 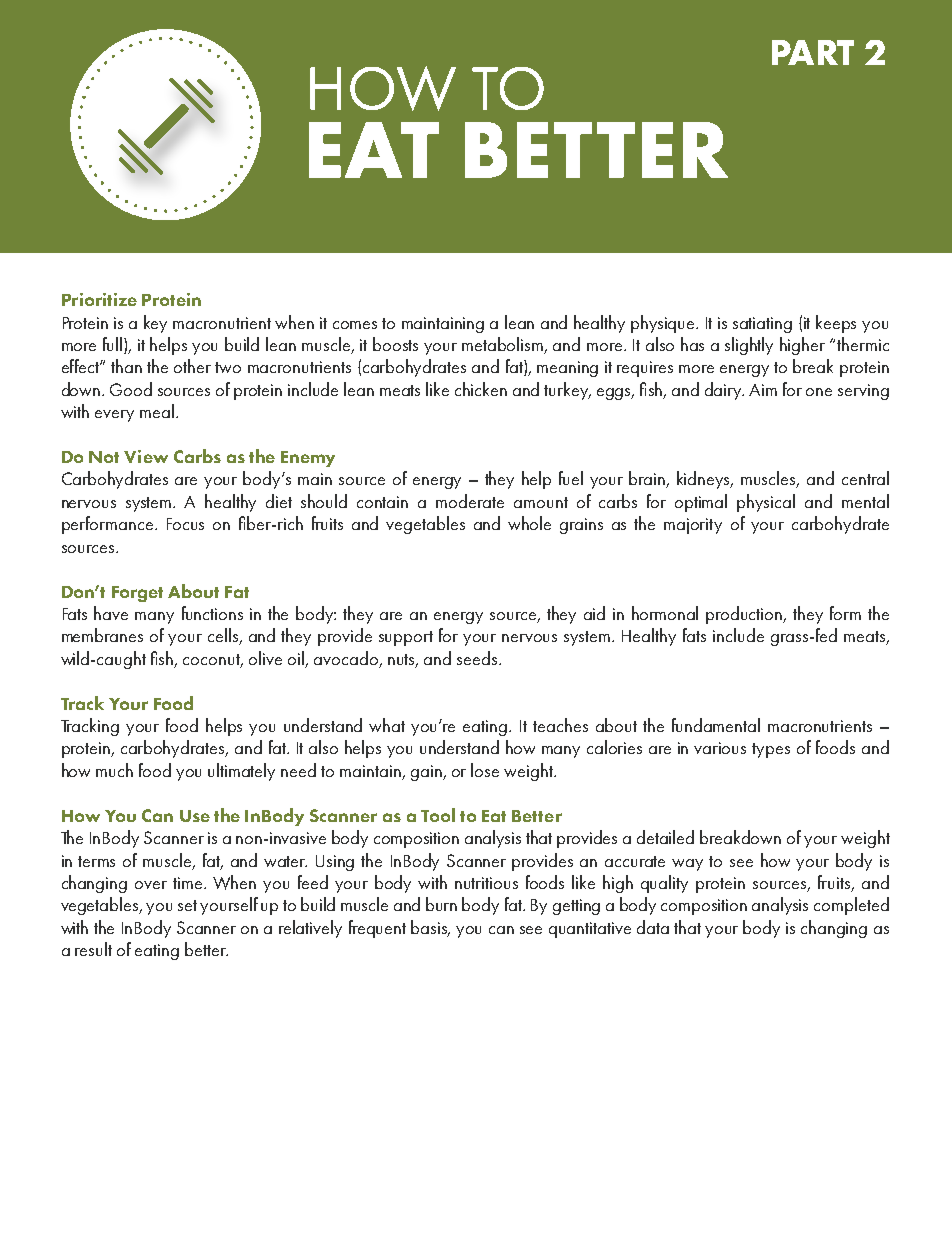 What do you see at coordinates (112, 344) in the image?
I see `full` at bounding box center [112, 344].
